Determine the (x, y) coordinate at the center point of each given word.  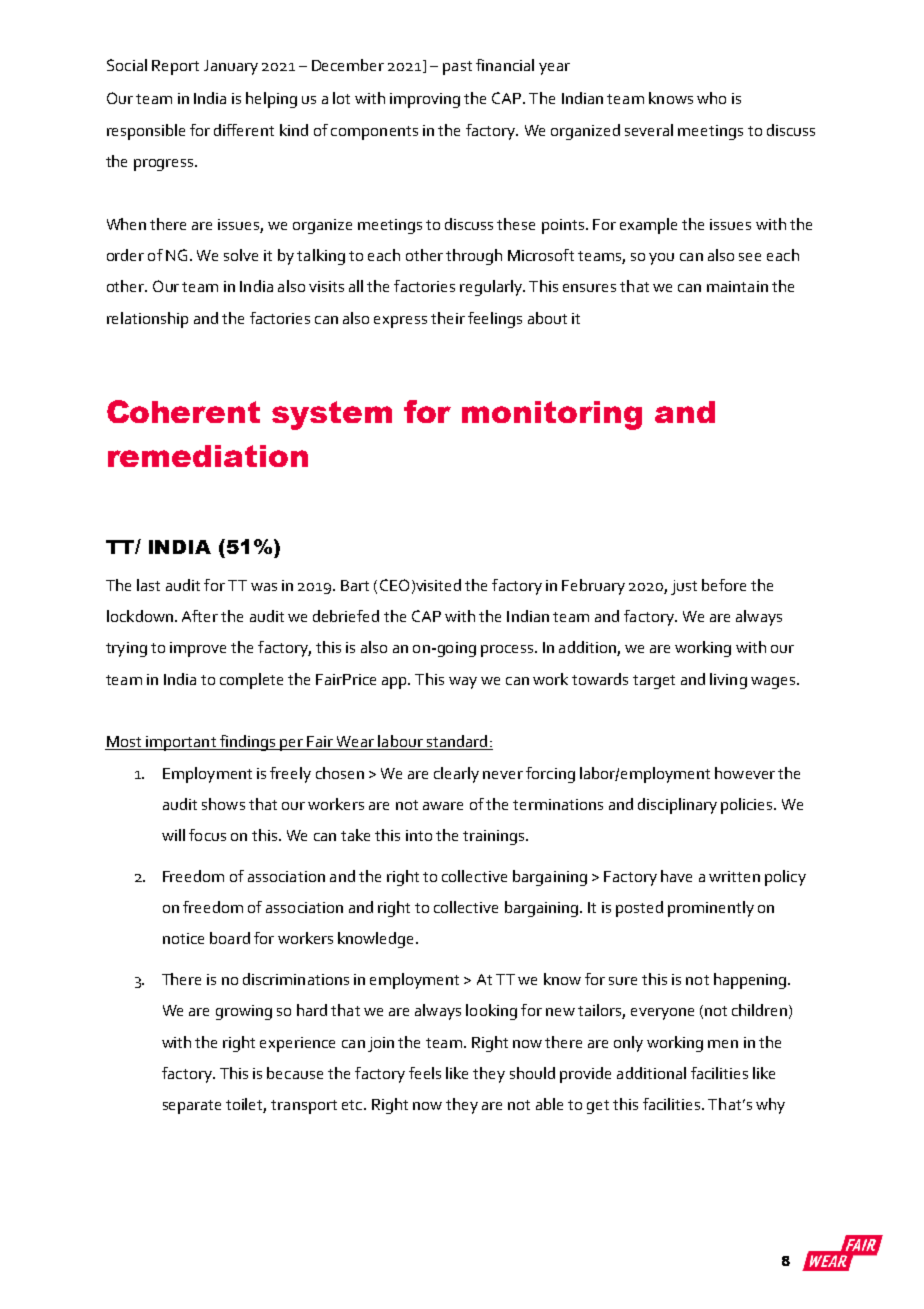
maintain (737, 286)
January (231, 67)
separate (192, 1107)
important (181, 743)
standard (457, 742)
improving (425, 100)
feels (425, 1073)
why (770, 1106)
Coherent (183, 411)
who (711, 98)
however (745, 773)
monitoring (552, 415)
